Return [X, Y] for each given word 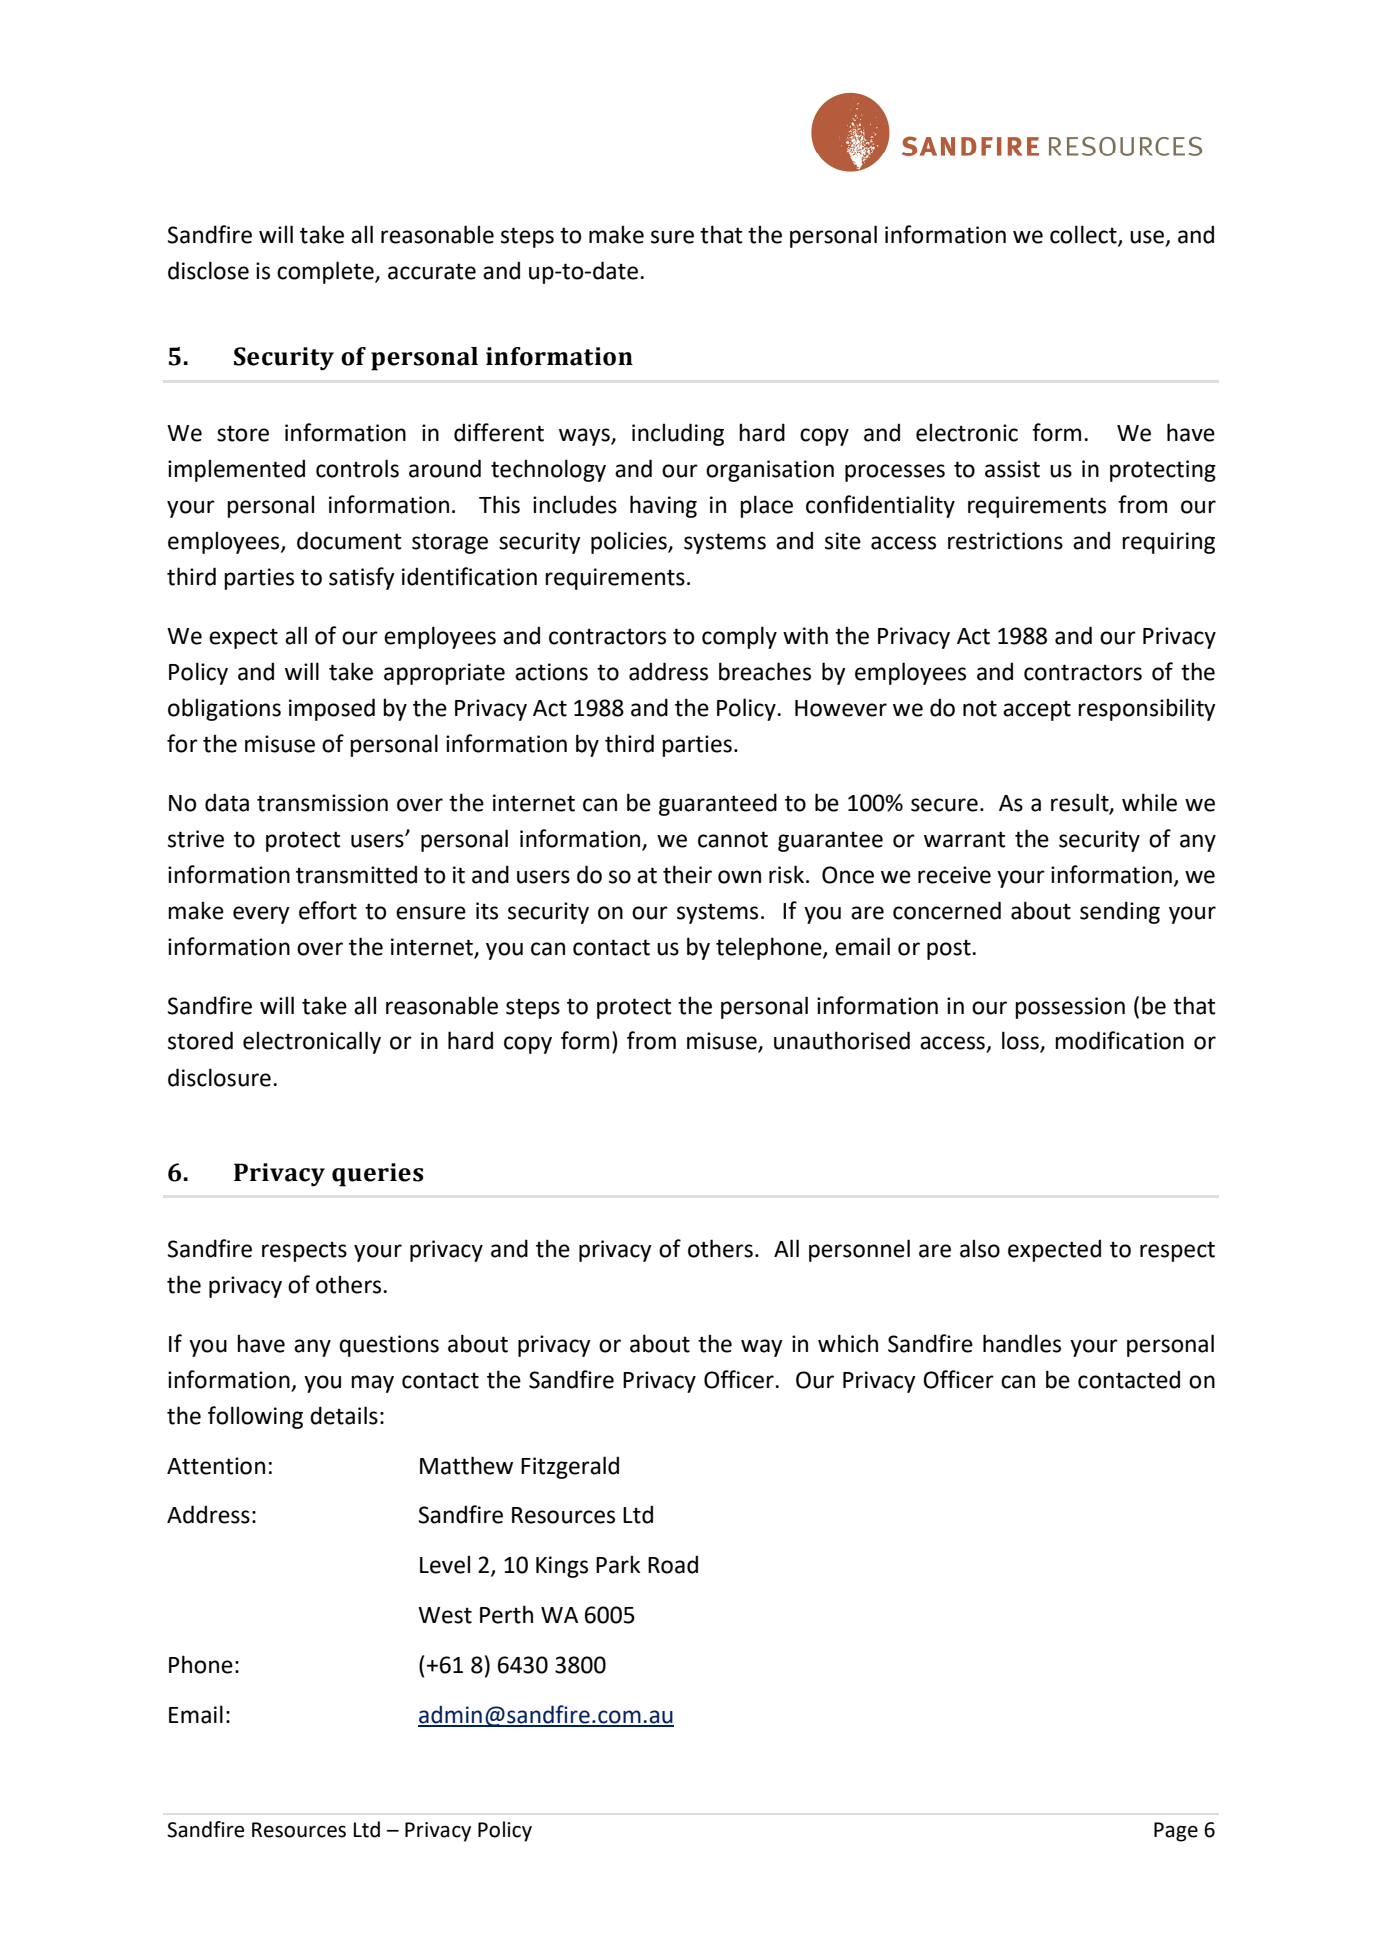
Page [1176, 1832]
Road [673, 1564]
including [678, 434]
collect [1084, 235]
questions [389, 1346]
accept [1037, 710]
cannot [733, 839]
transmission [322, 803]
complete [326, 272]
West [445, 1615]
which [848, 1343]
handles [1022, 1343]
